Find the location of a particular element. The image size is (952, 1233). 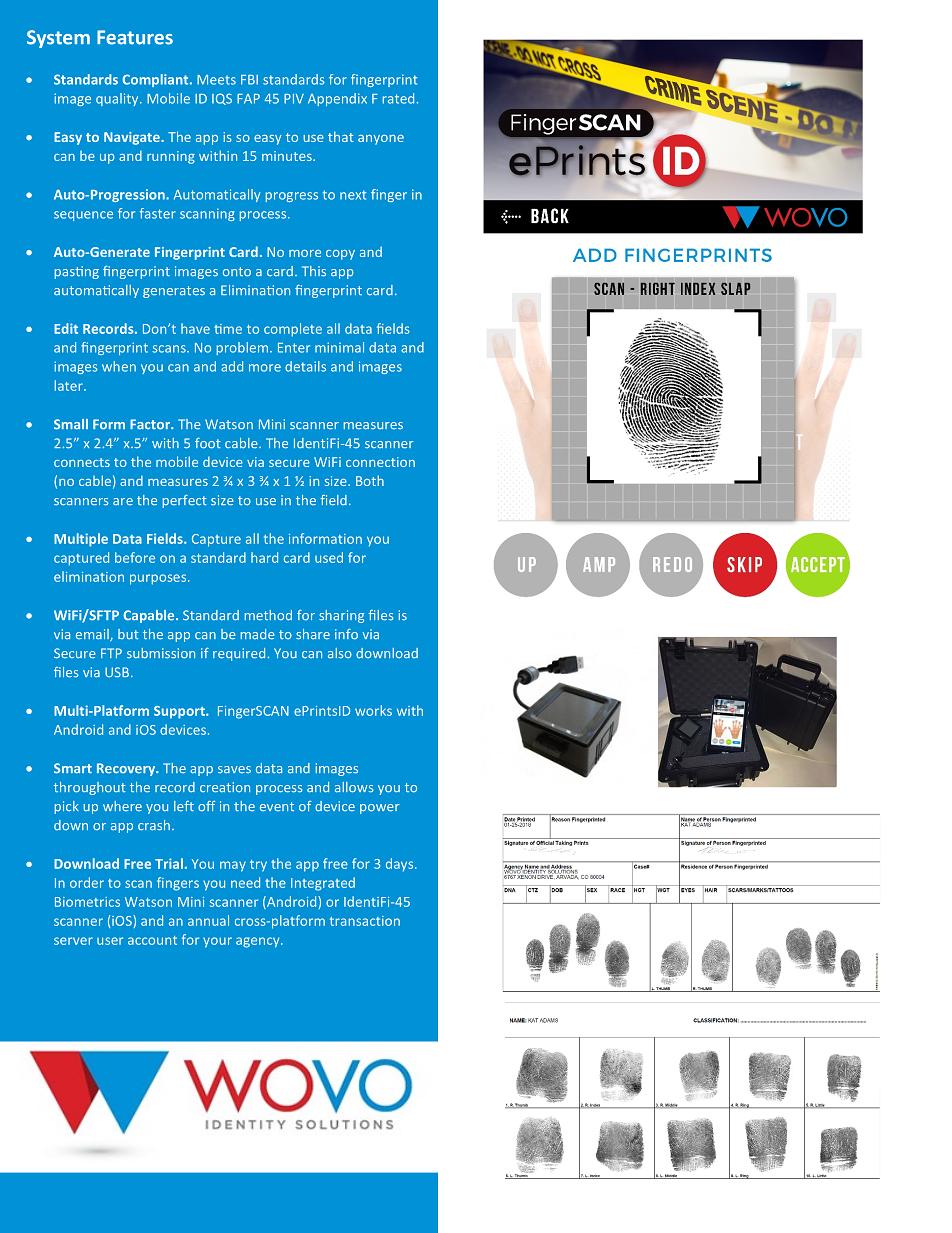

copy is located at coordinates (340, 255).
